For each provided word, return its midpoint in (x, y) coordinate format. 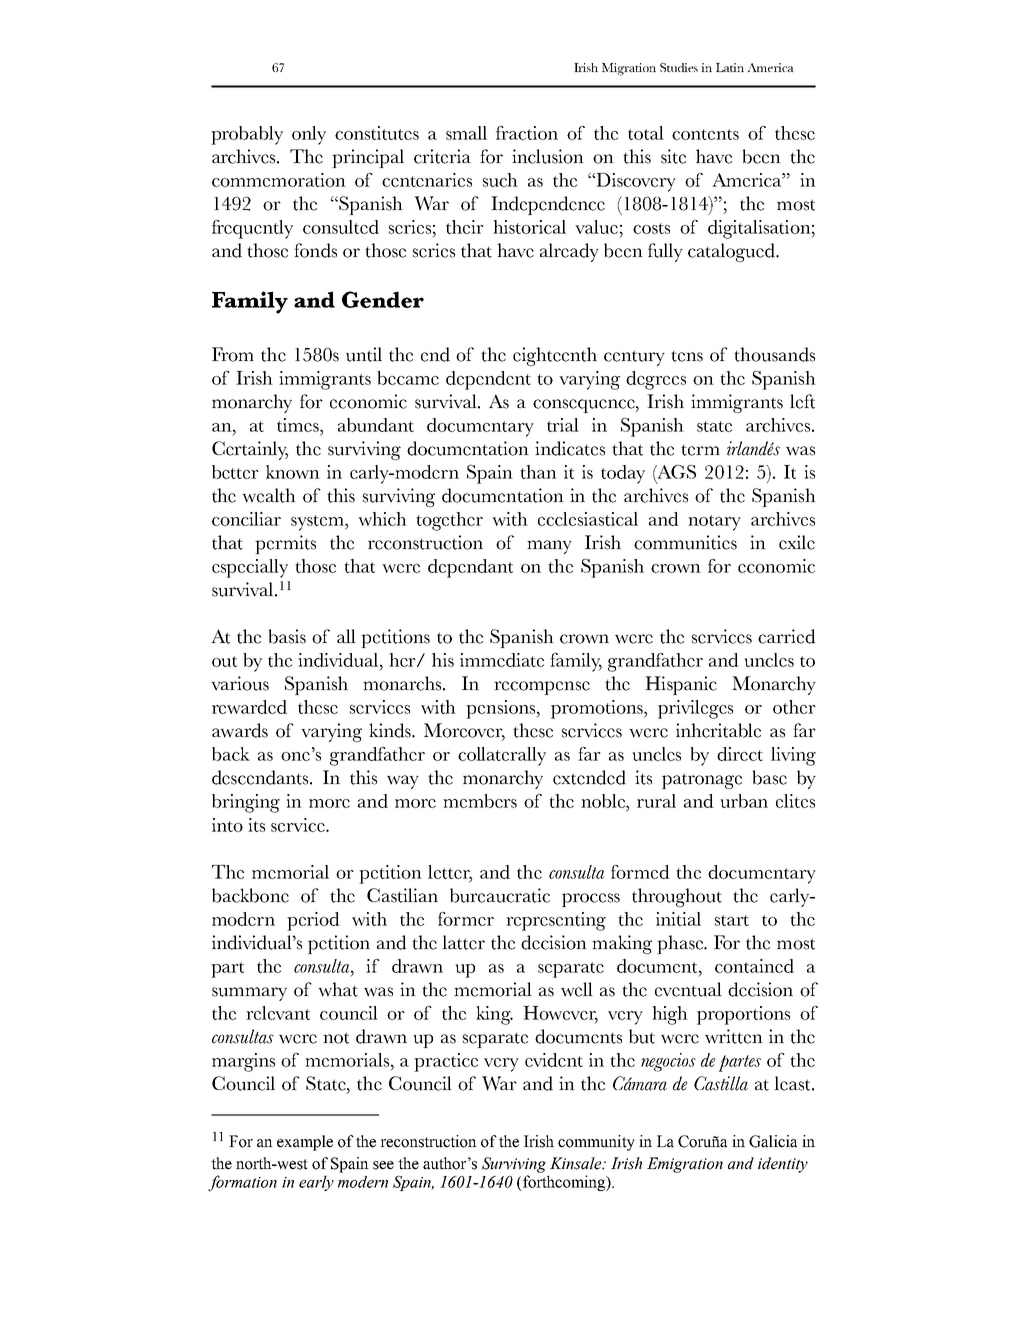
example (305, 1143)
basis (287, 636)
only (309, 135)
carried (787, 636)
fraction (527, 133)
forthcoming (564, 1183)
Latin (730, 67)
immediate (502, 660)
